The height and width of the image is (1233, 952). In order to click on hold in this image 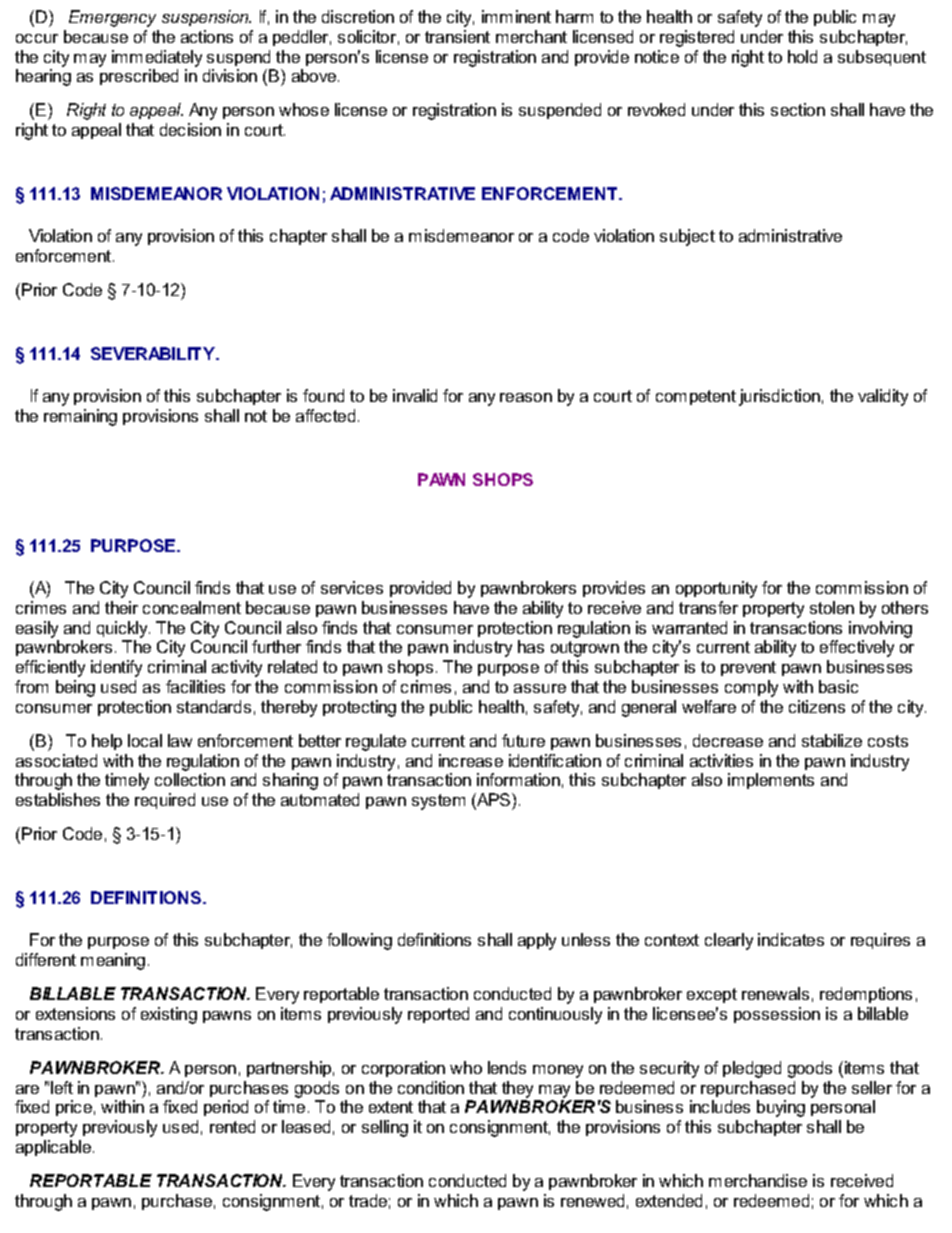, I will do `click(802, 56)`.
